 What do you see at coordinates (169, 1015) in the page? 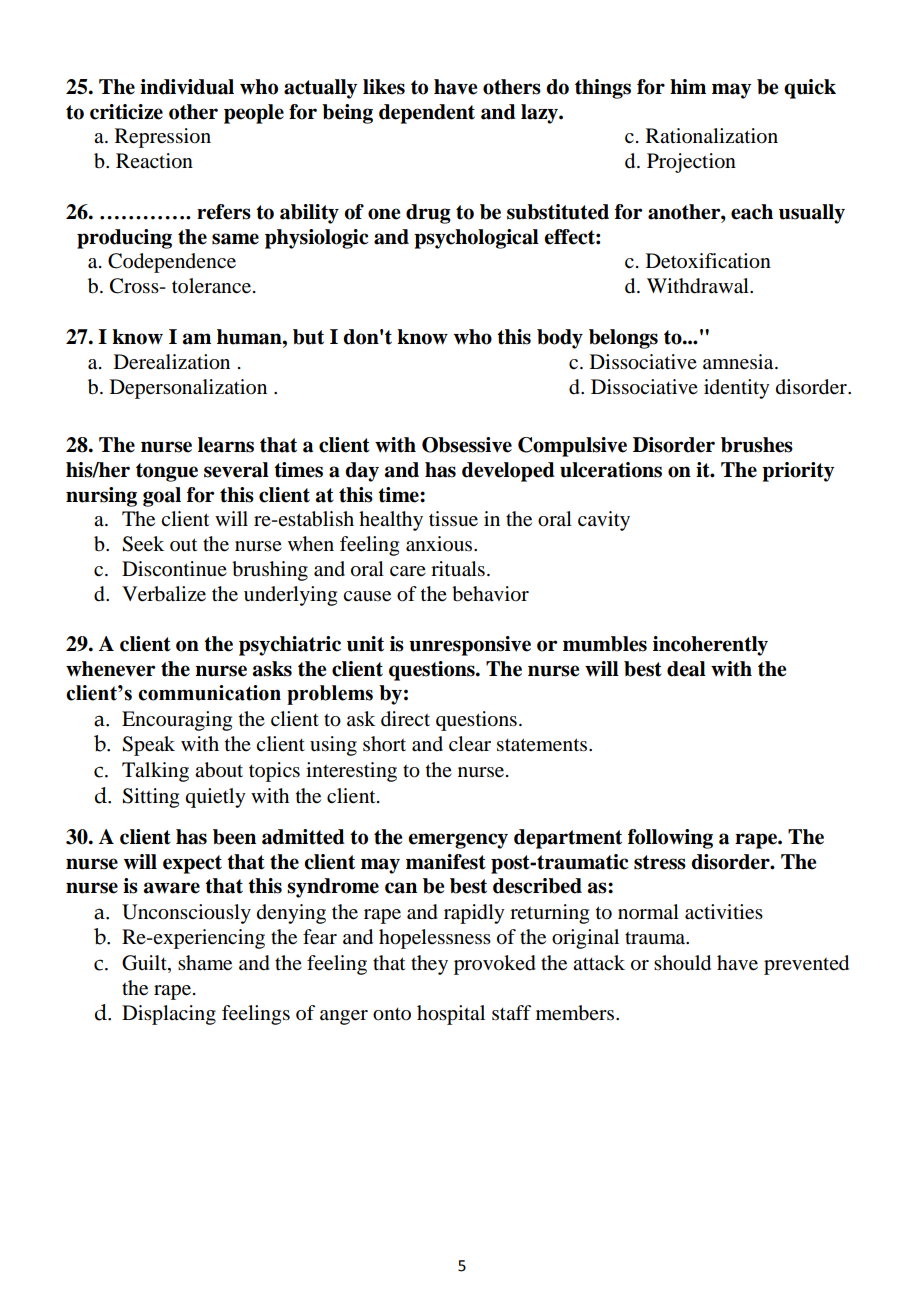
I see `Displacing` at bounding box center [169, 1015].
